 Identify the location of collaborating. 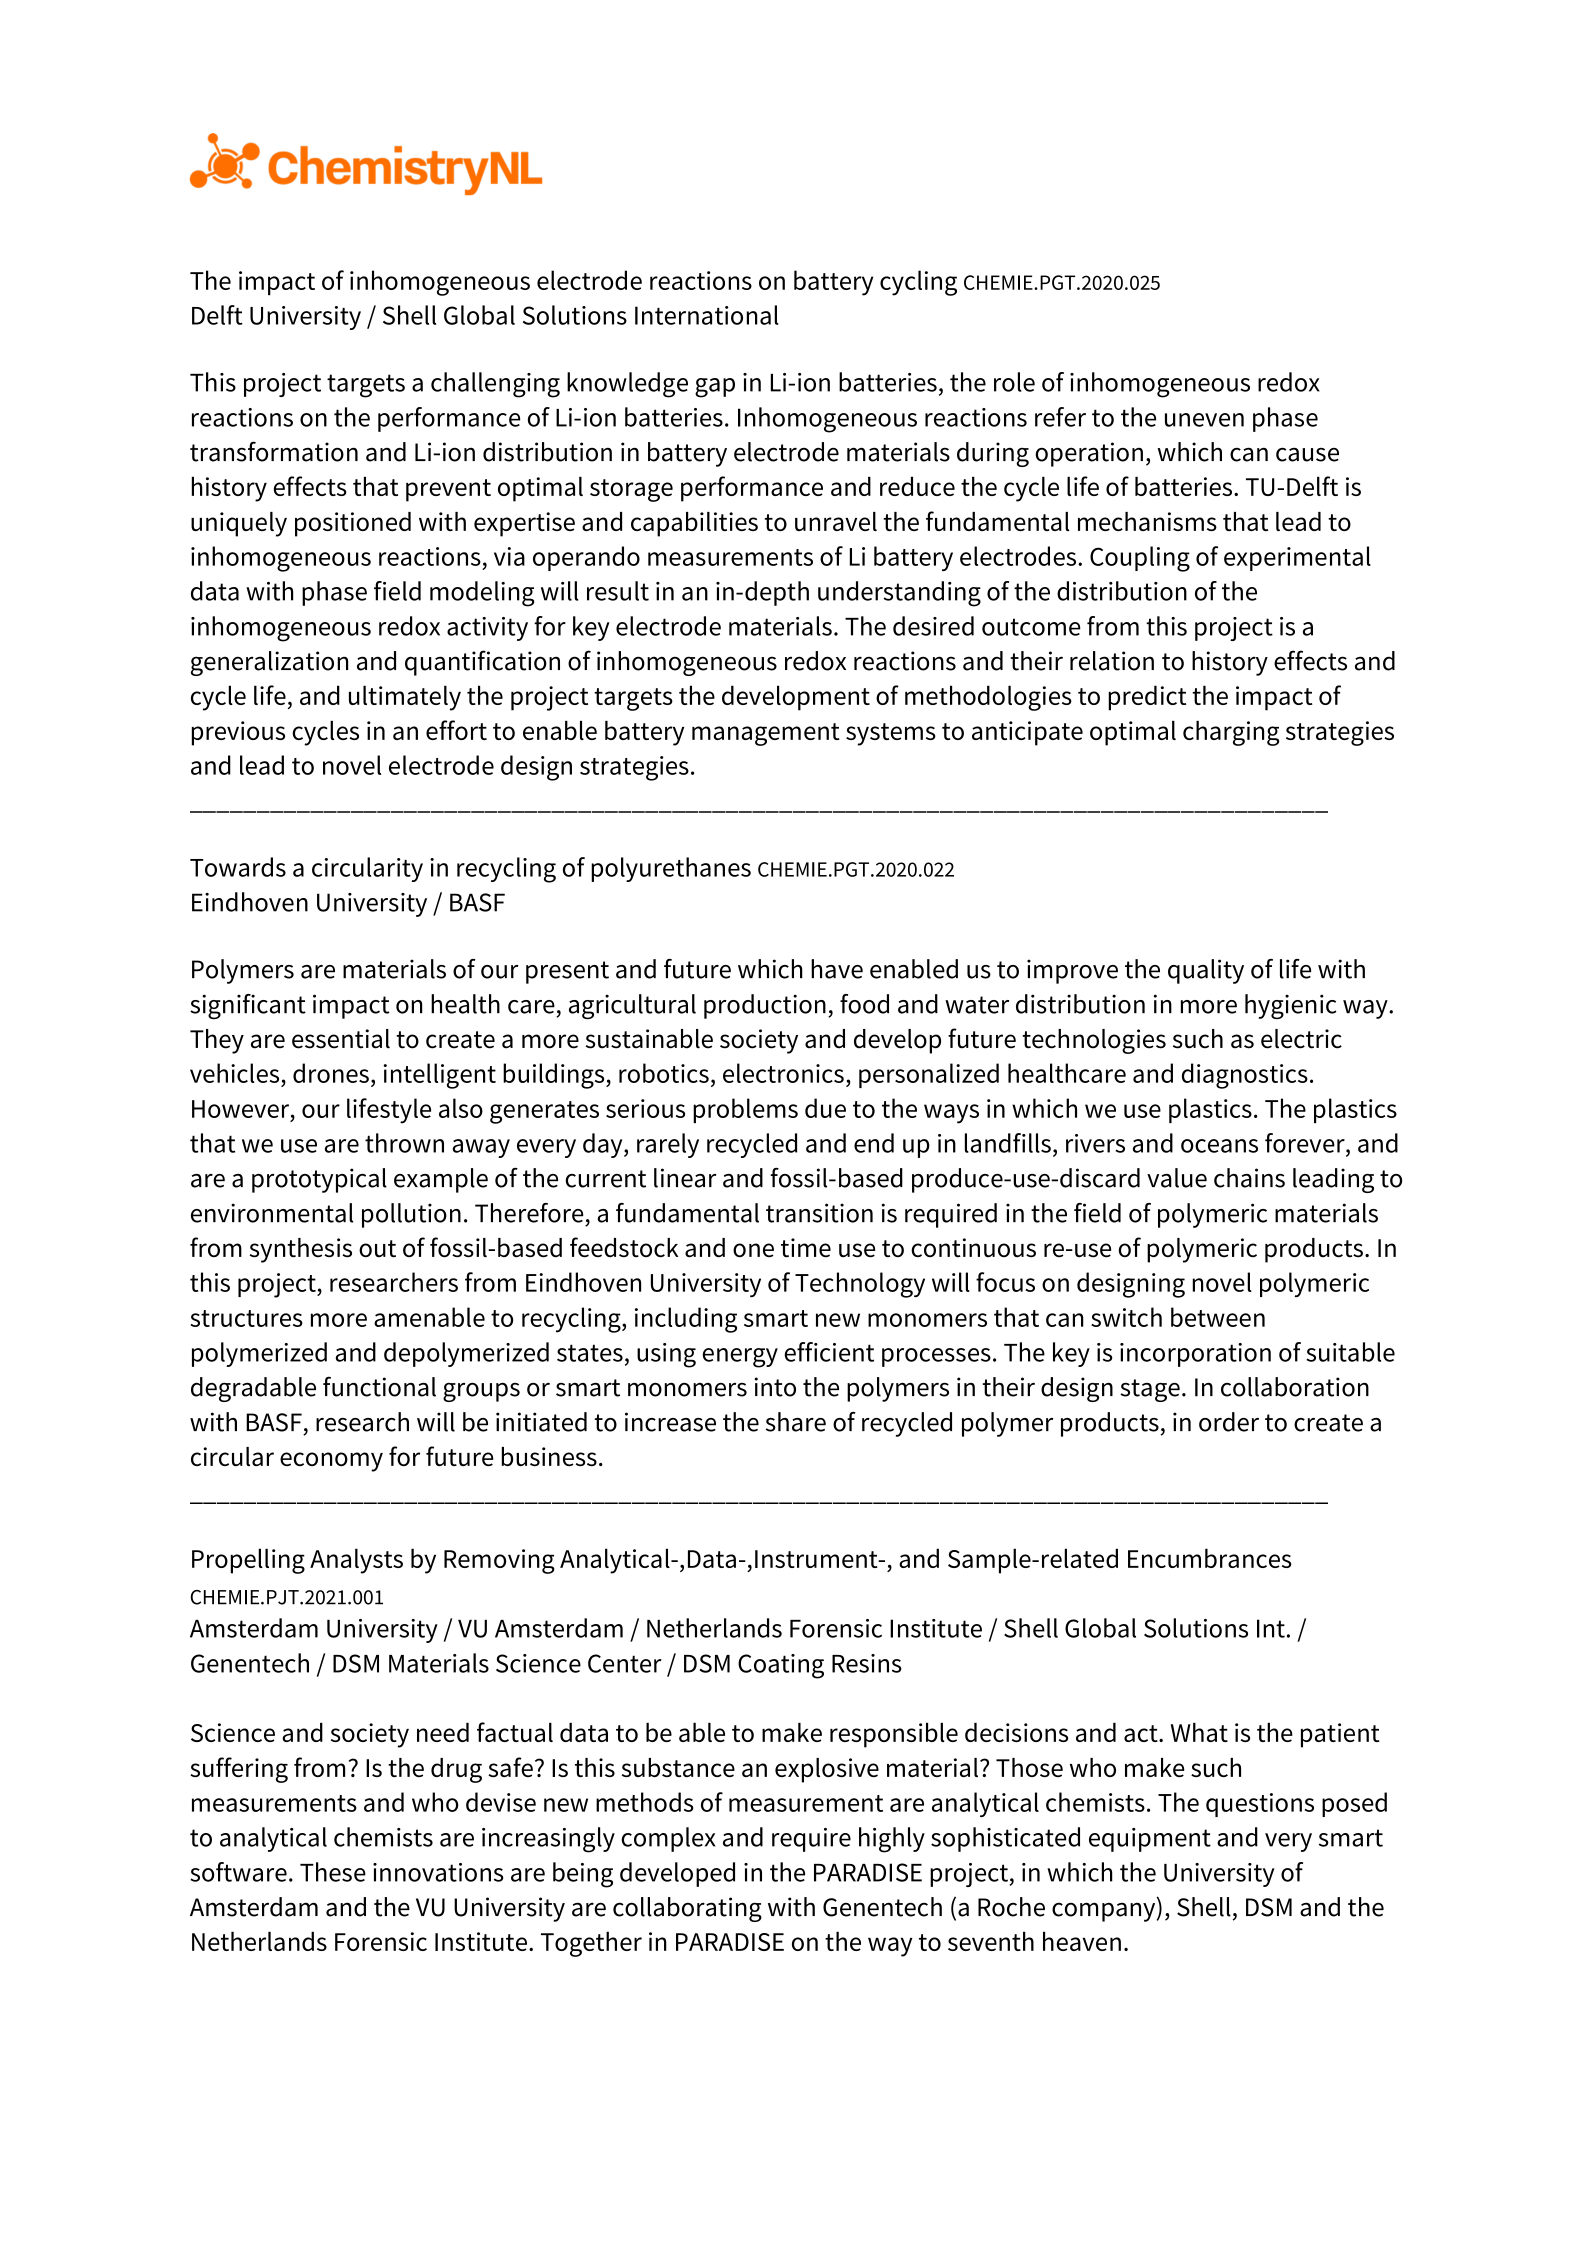
(687, 1909).
